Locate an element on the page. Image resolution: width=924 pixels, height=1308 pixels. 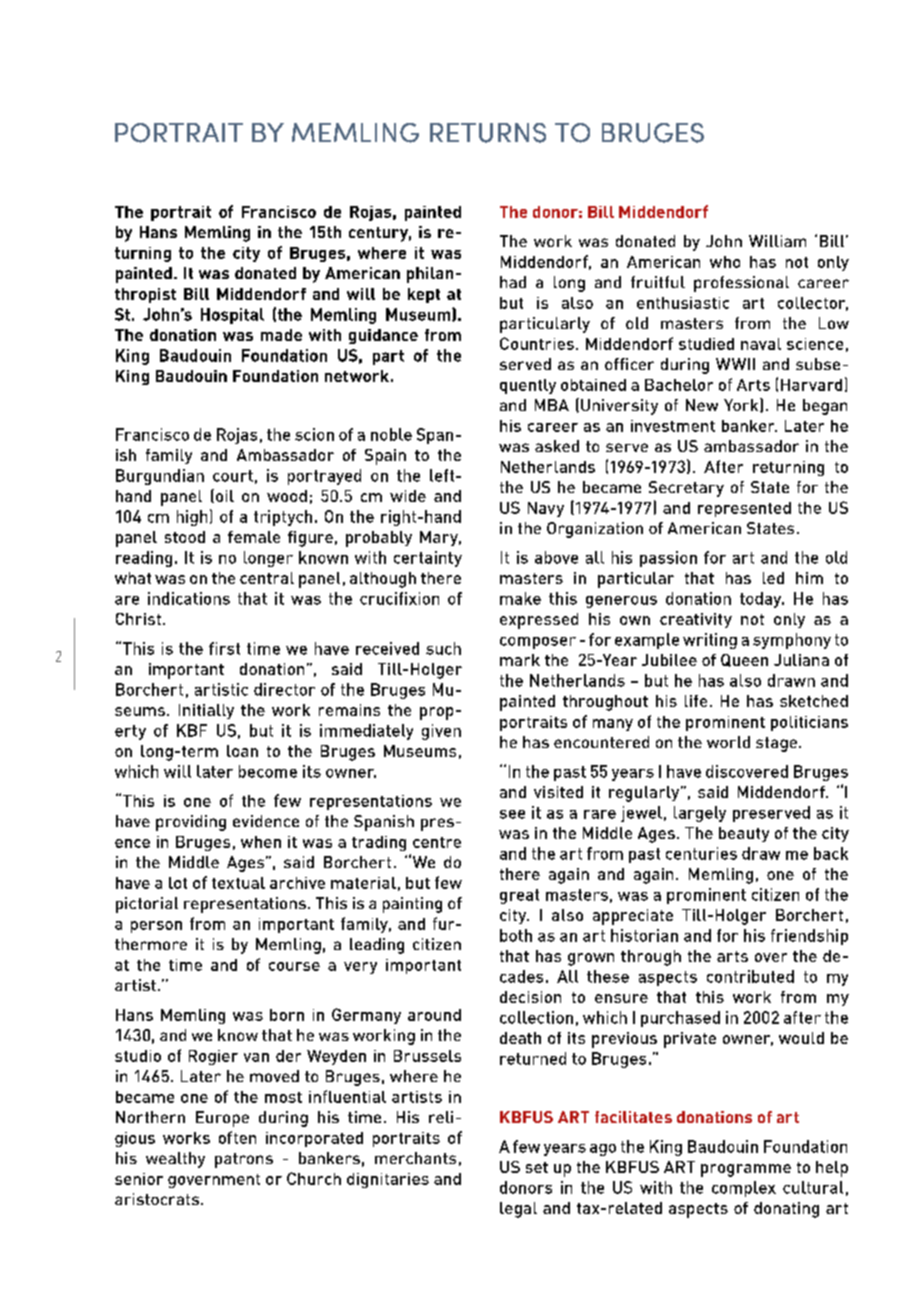
decision is located at coordinates (530, 997).
